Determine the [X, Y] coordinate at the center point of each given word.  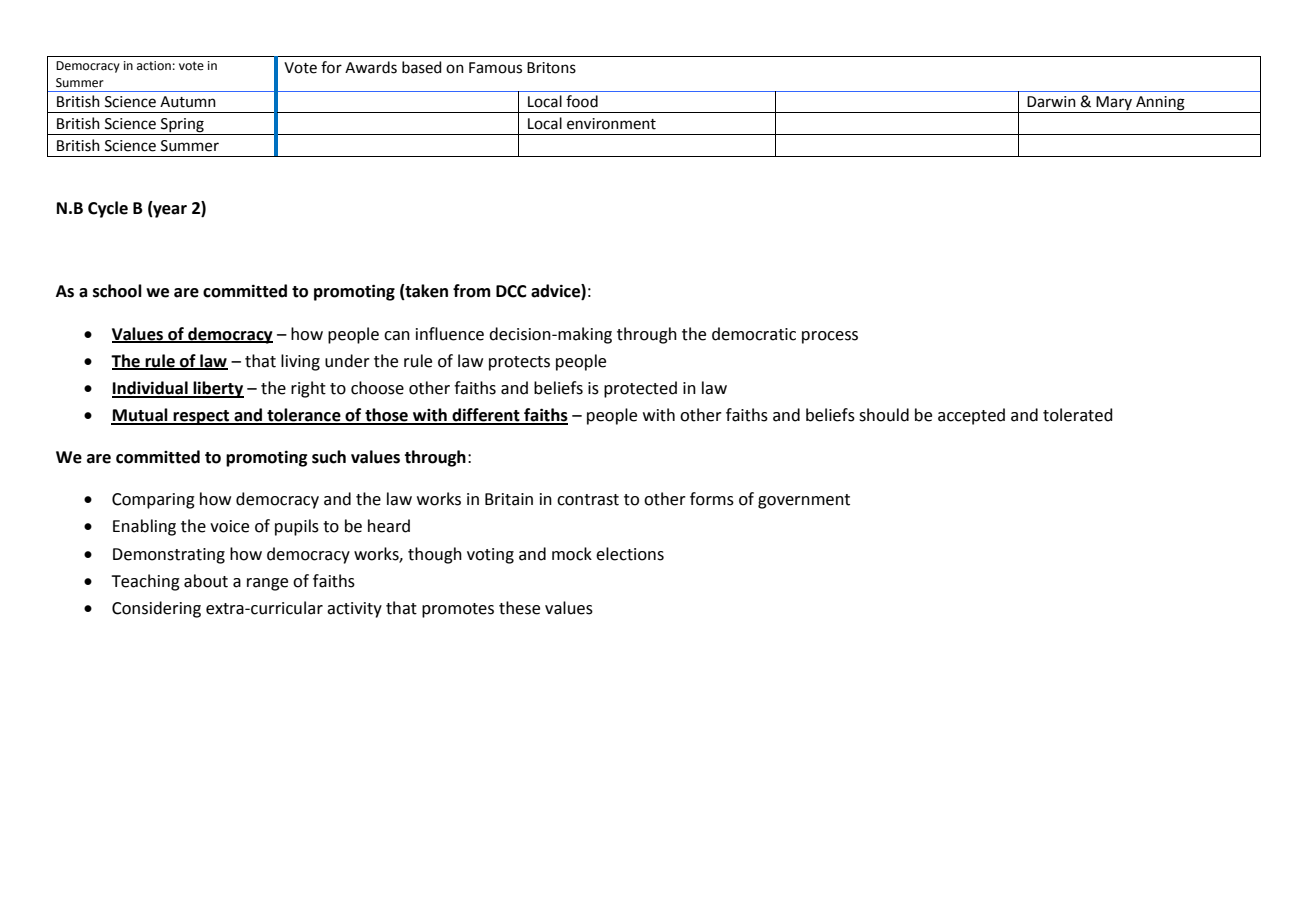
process [830, 337]
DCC [511, 291]
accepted [971, 416]
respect [201, 417]
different [486, 416]
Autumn [188, 102]
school [117, 291]
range [267, 584]
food [582, 101]
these [519, 608]
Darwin [1051, 102]
